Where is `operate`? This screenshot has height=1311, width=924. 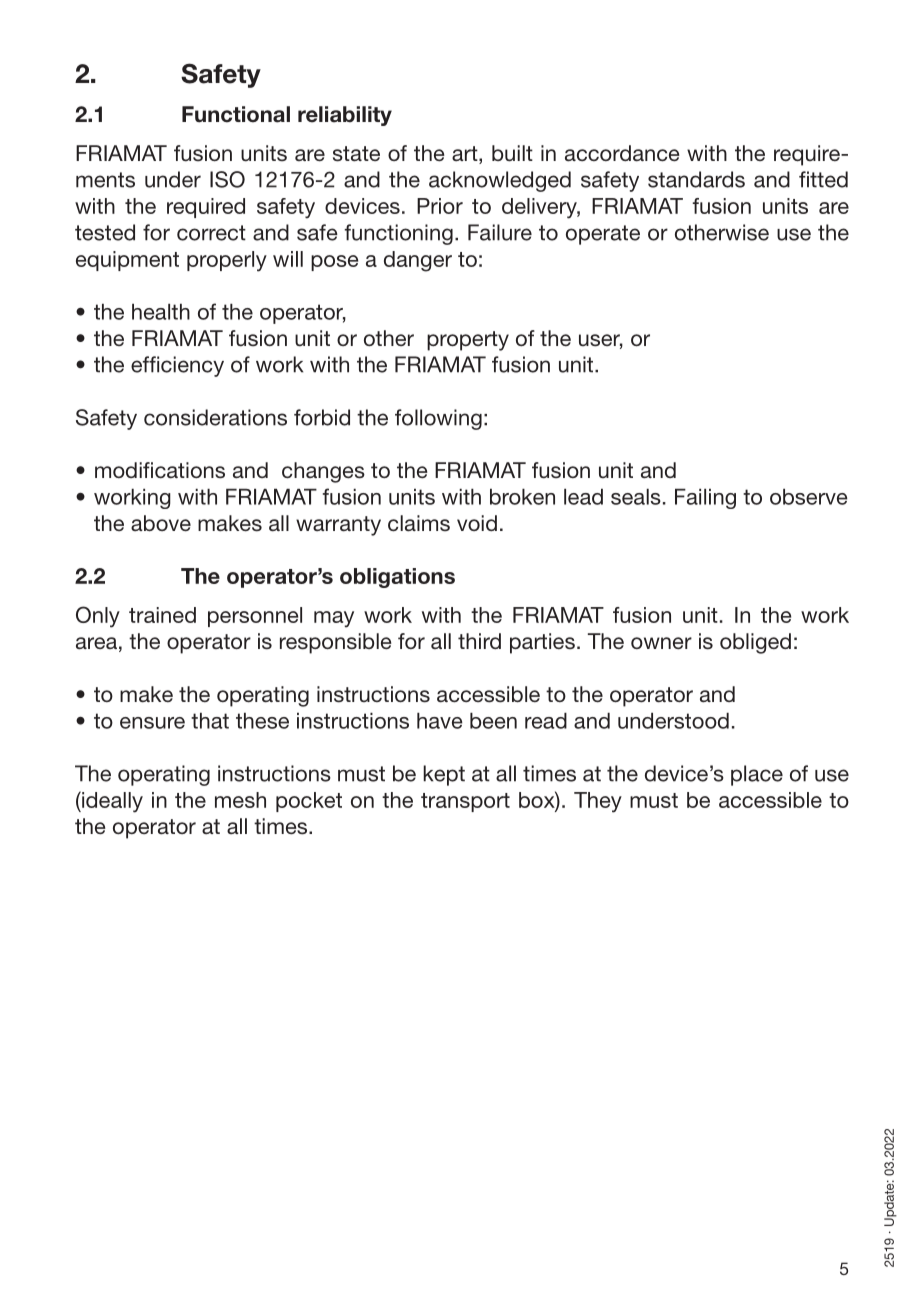 operate is located at coordinates (603, 235).
